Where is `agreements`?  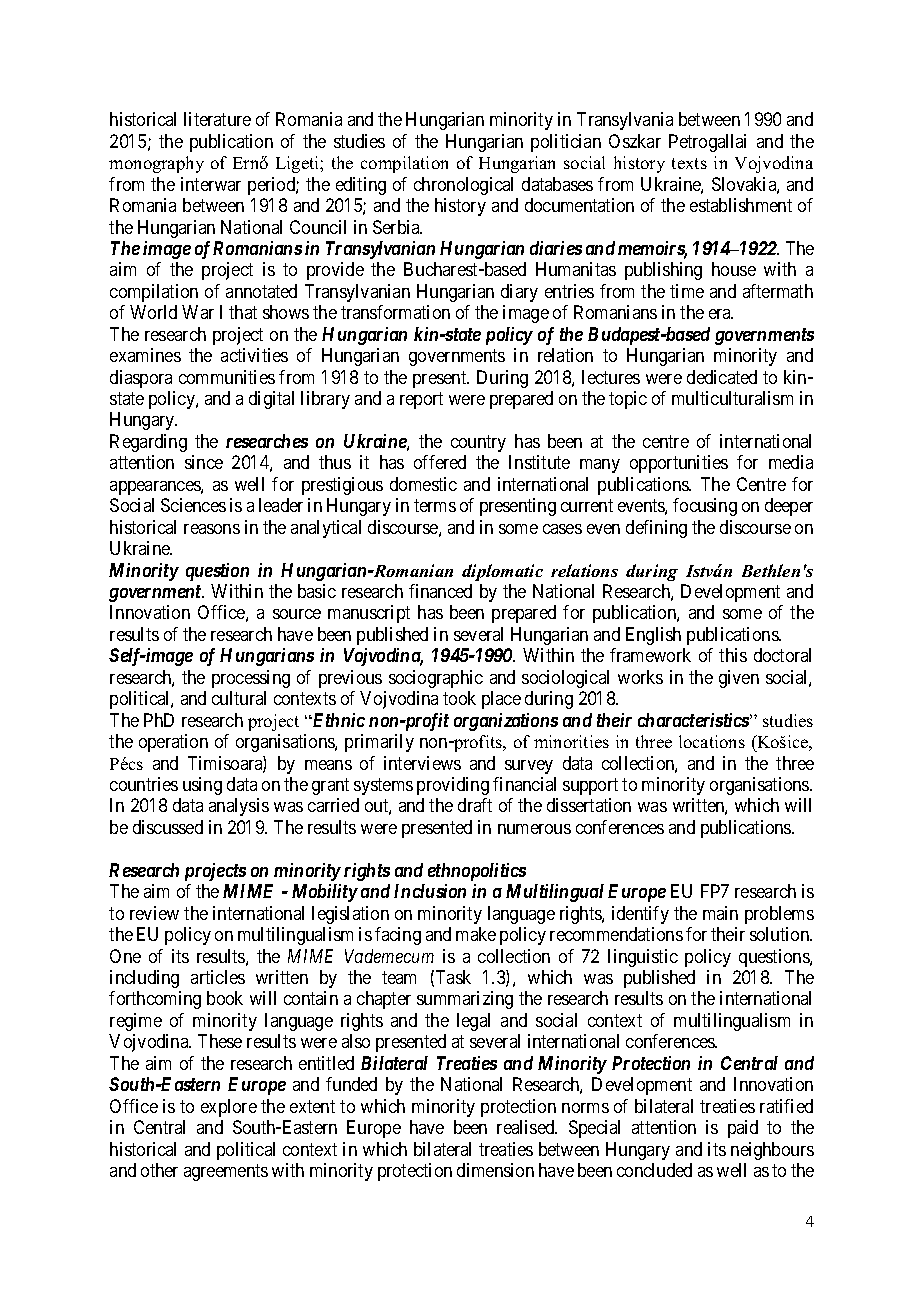 agreements is located at coordinates (226, 1172).
